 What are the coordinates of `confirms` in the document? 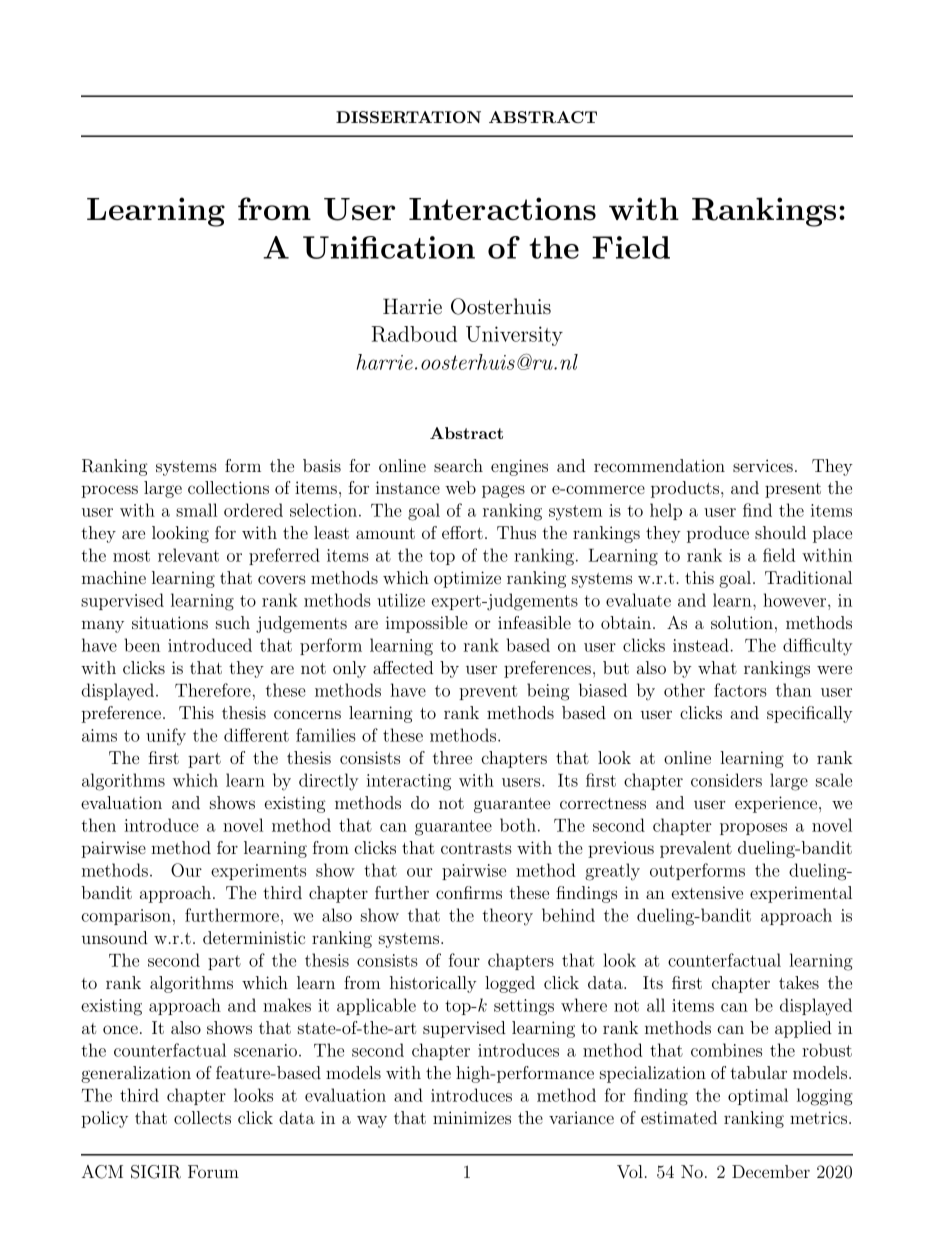 It's located at (469, 892).
